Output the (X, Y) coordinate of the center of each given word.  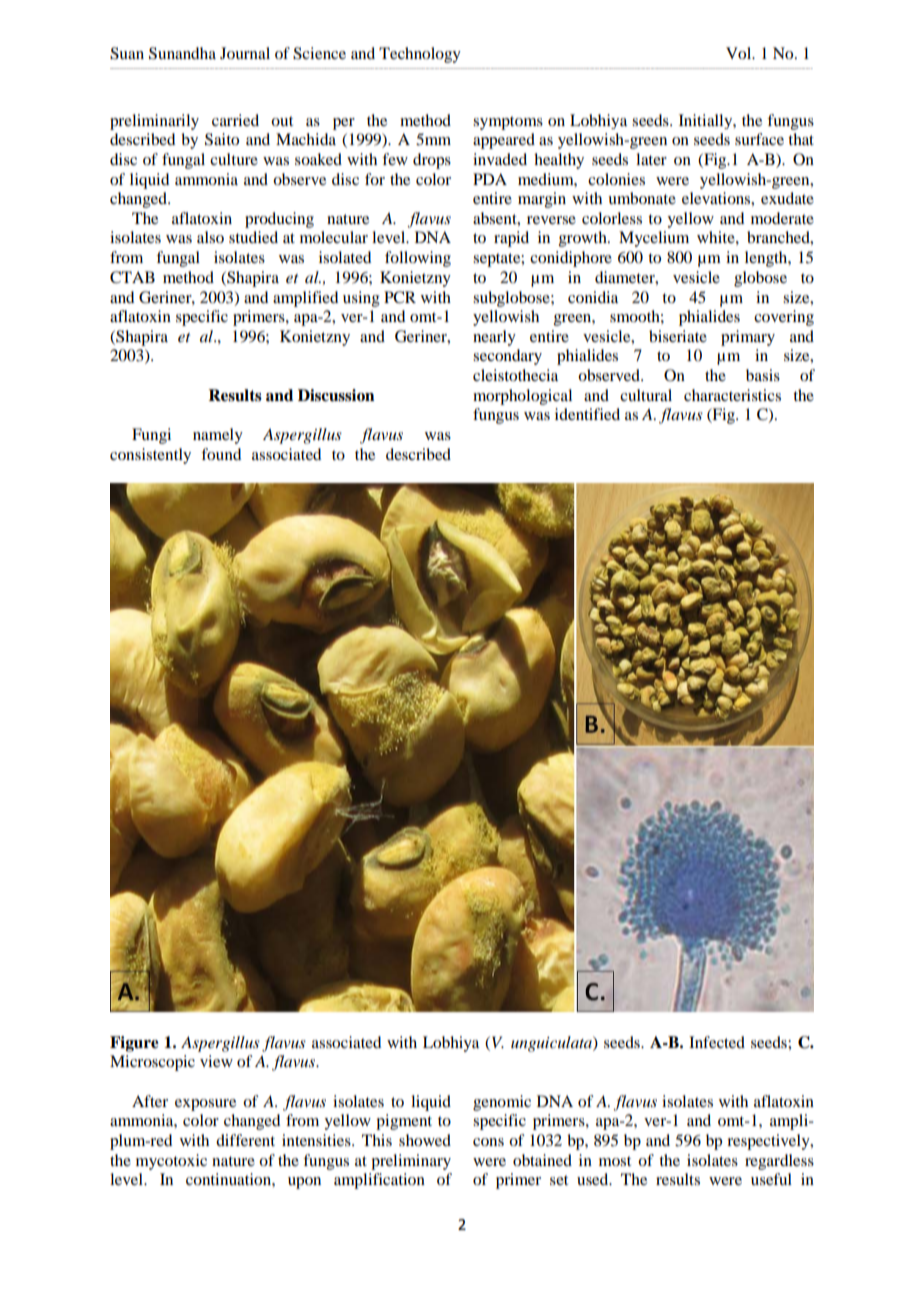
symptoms (508, 123)
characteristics (732, 395)
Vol (740, 53)
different (245, 1140)
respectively (769, 1142)
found (221, 454)
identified (587, 414)
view (216, 1061)
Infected (717, 1042)
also (210, 237)
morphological (522, 397)
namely (218, 436)
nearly (494, 338)
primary (748, 338)
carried (235, 120)
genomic (502, 1103)
